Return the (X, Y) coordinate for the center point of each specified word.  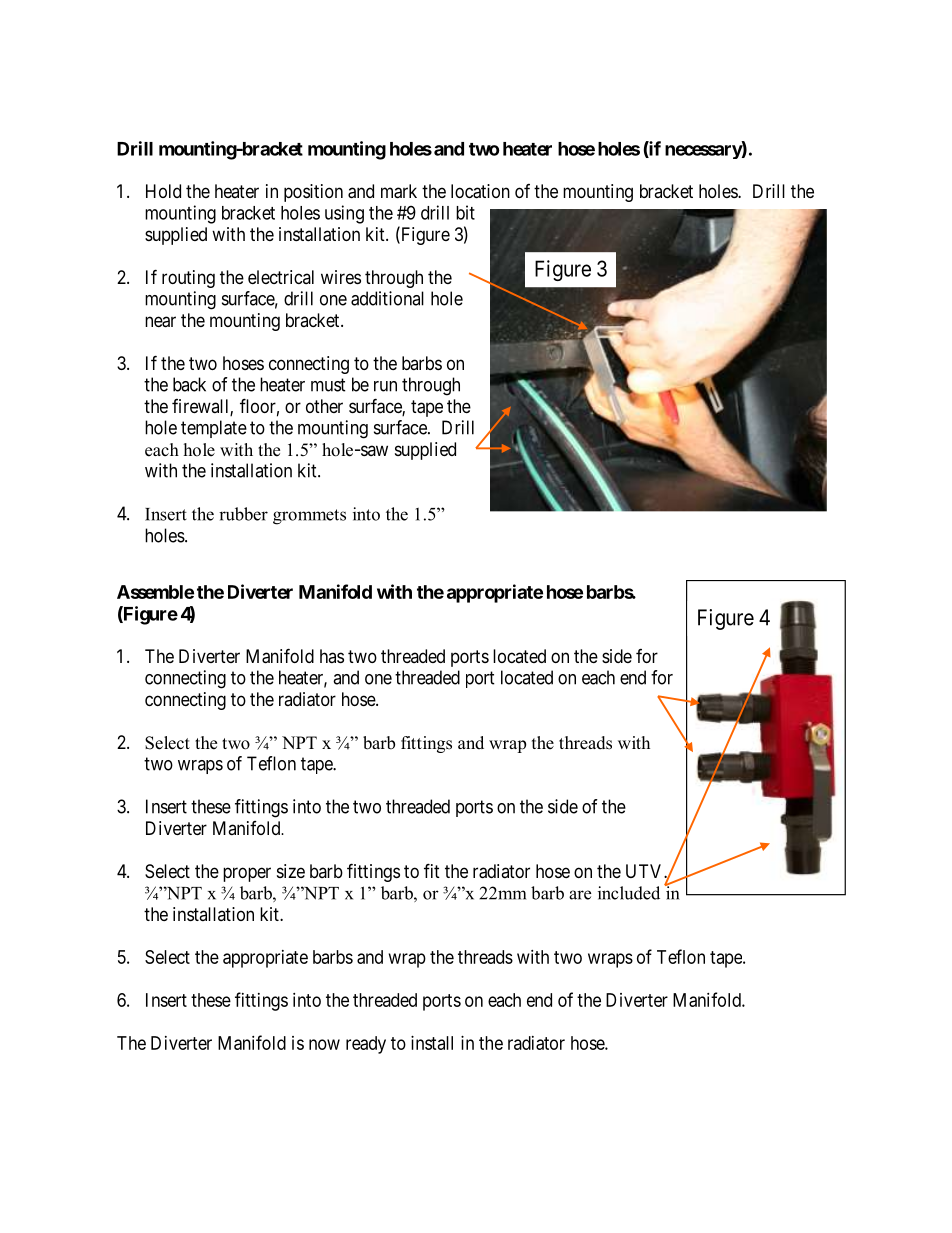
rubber (243, 514)
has (332, 656)
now (324, 1044)
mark (399, 191)
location (480, 191)
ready (366, 1045)
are (580, 895)
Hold (163, 191)
